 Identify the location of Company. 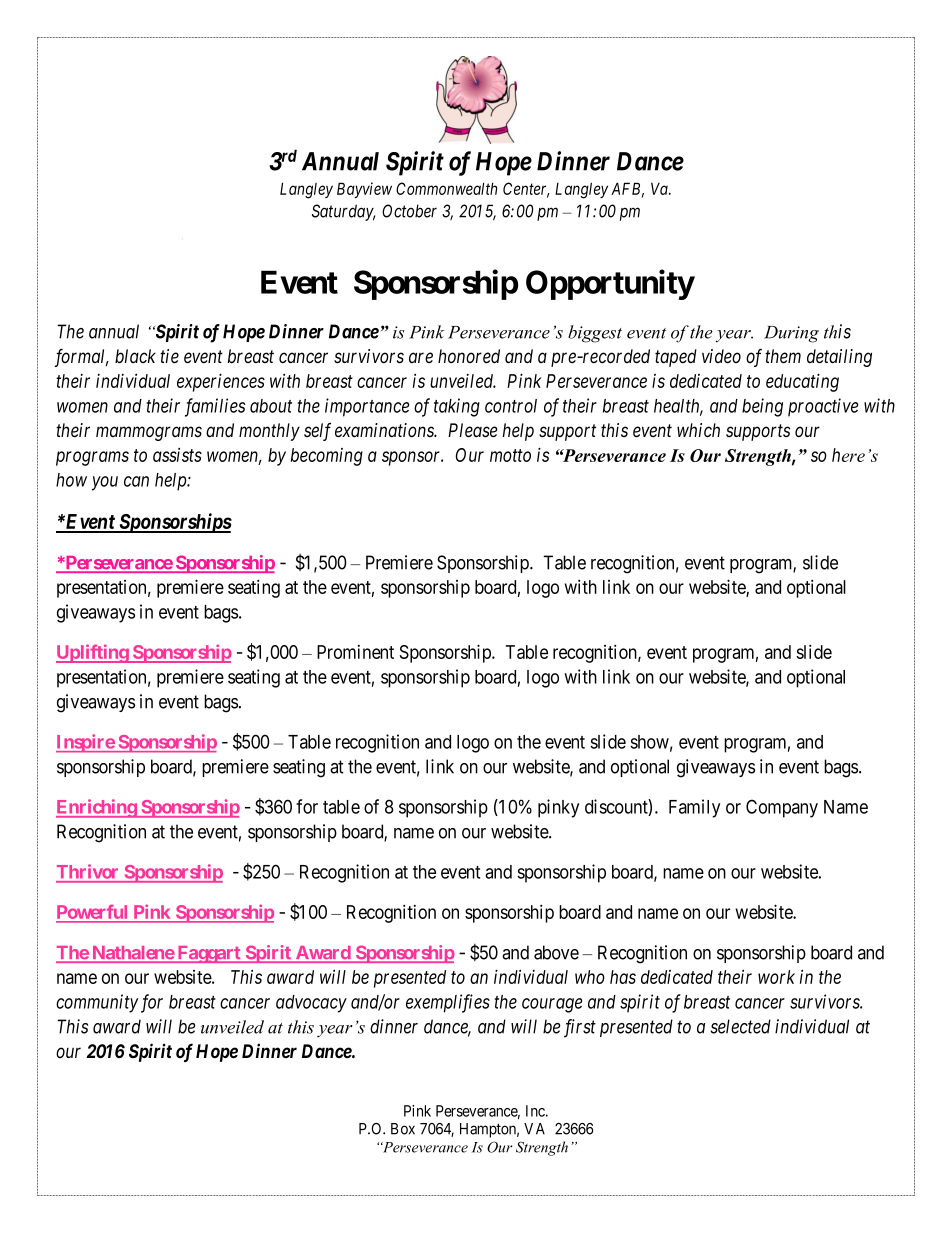
(782, 808).
